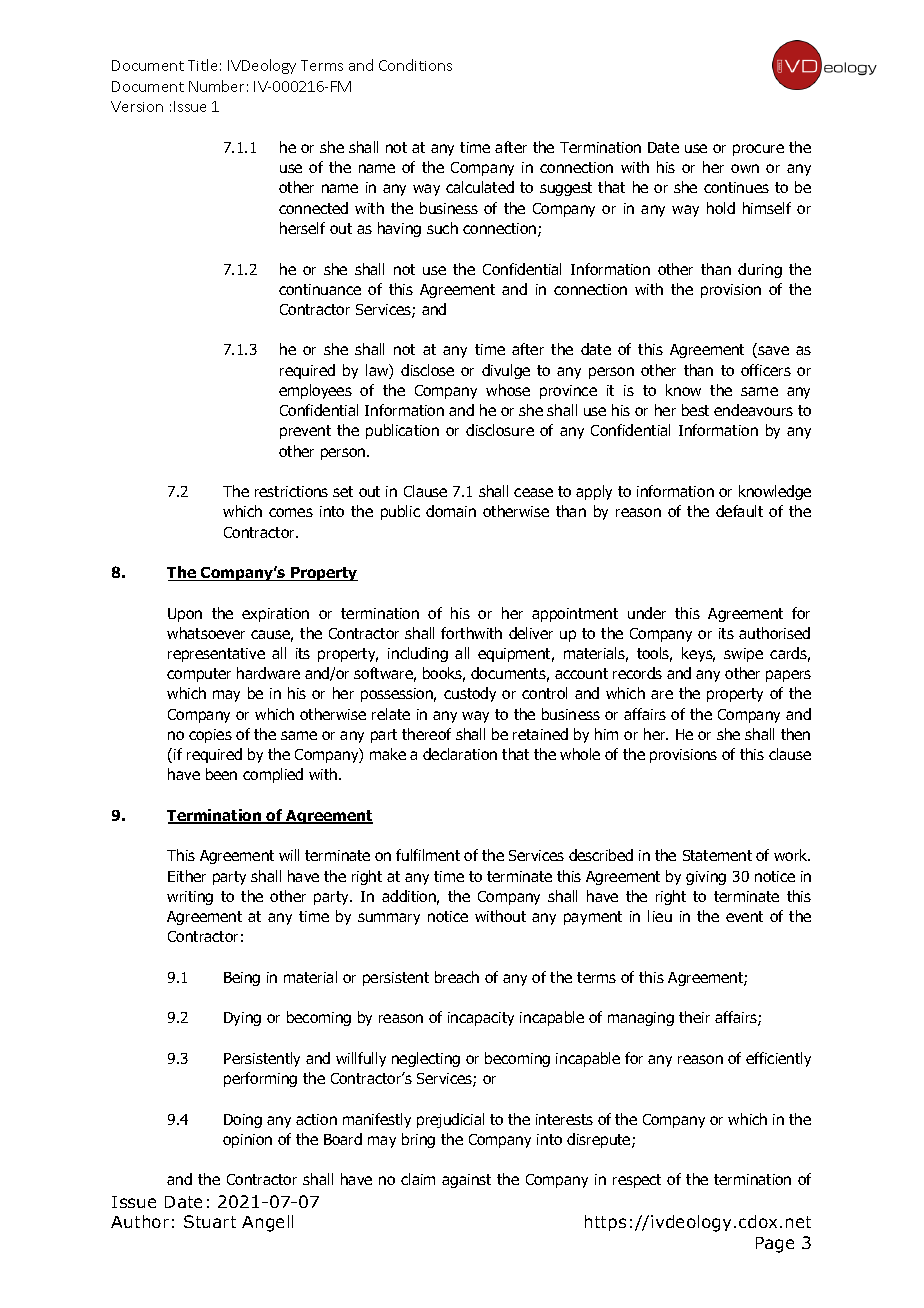 The width and height of the document is (924, 1308). What do you see at coordinates (695, 410) in the document?
I see `best` at bounding box center [695, 410].
